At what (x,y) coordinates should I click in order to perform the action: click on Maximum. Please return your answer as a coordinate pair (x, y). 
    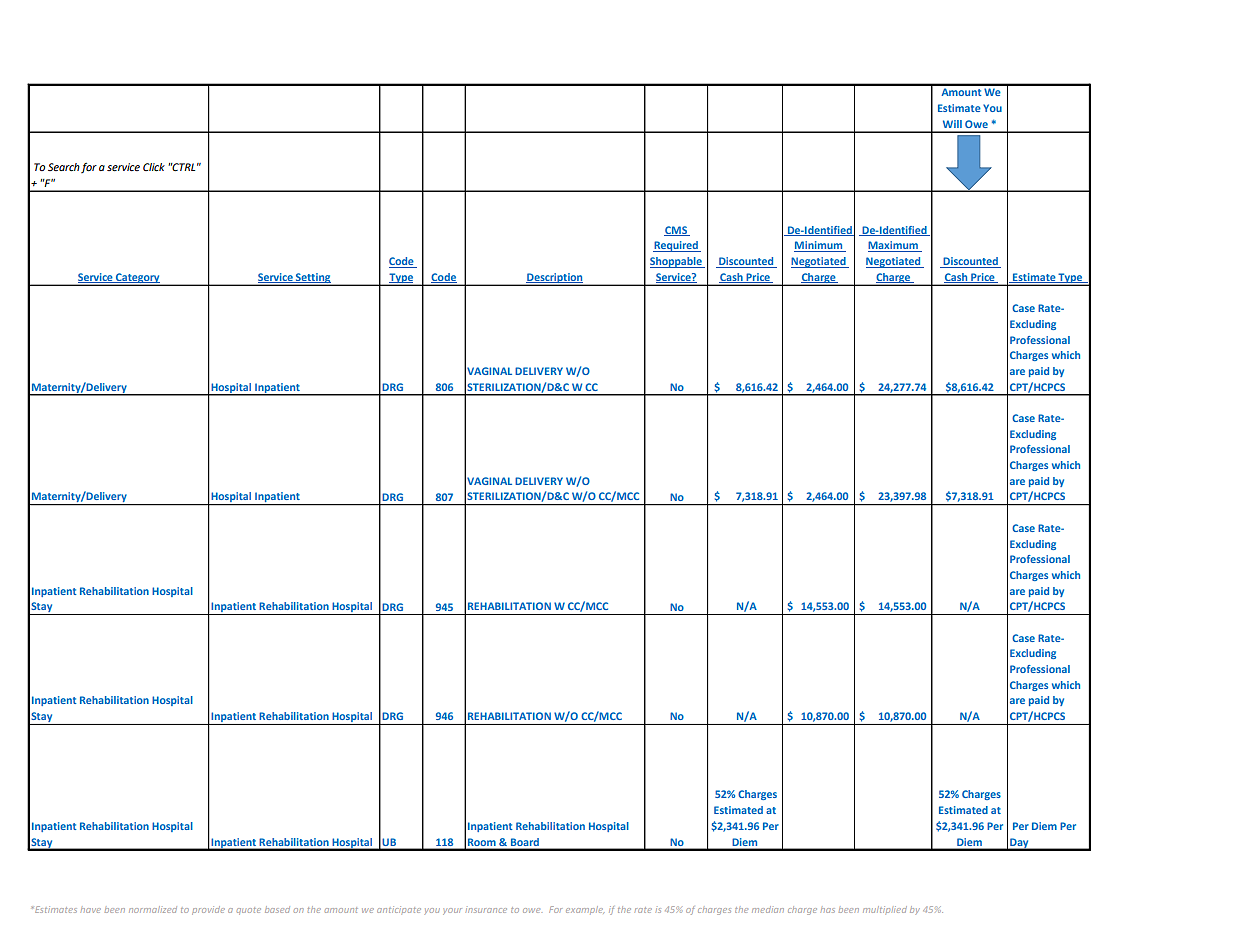
    Looking at the image, I should click on (894, 246).
